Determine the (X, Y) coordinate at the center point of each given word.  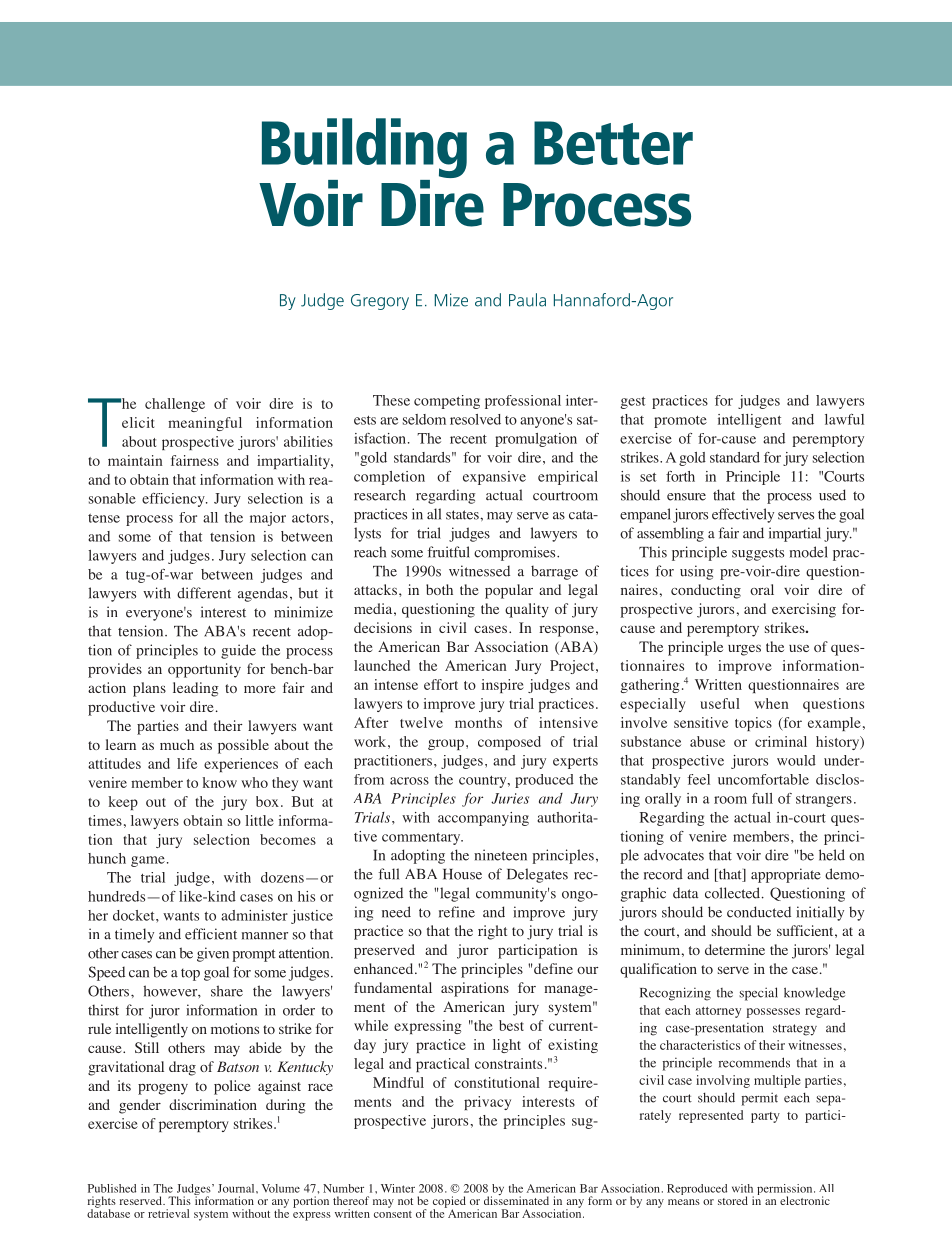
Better (613, 143)
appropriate (786, 875)
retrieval (168, 1213)
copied (449, 1203)
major (268, 519)
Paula (527, 300)
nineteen (500, 855)
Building (364, 149)
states (463, 515)
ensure (686, 497)
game (148, 861)
